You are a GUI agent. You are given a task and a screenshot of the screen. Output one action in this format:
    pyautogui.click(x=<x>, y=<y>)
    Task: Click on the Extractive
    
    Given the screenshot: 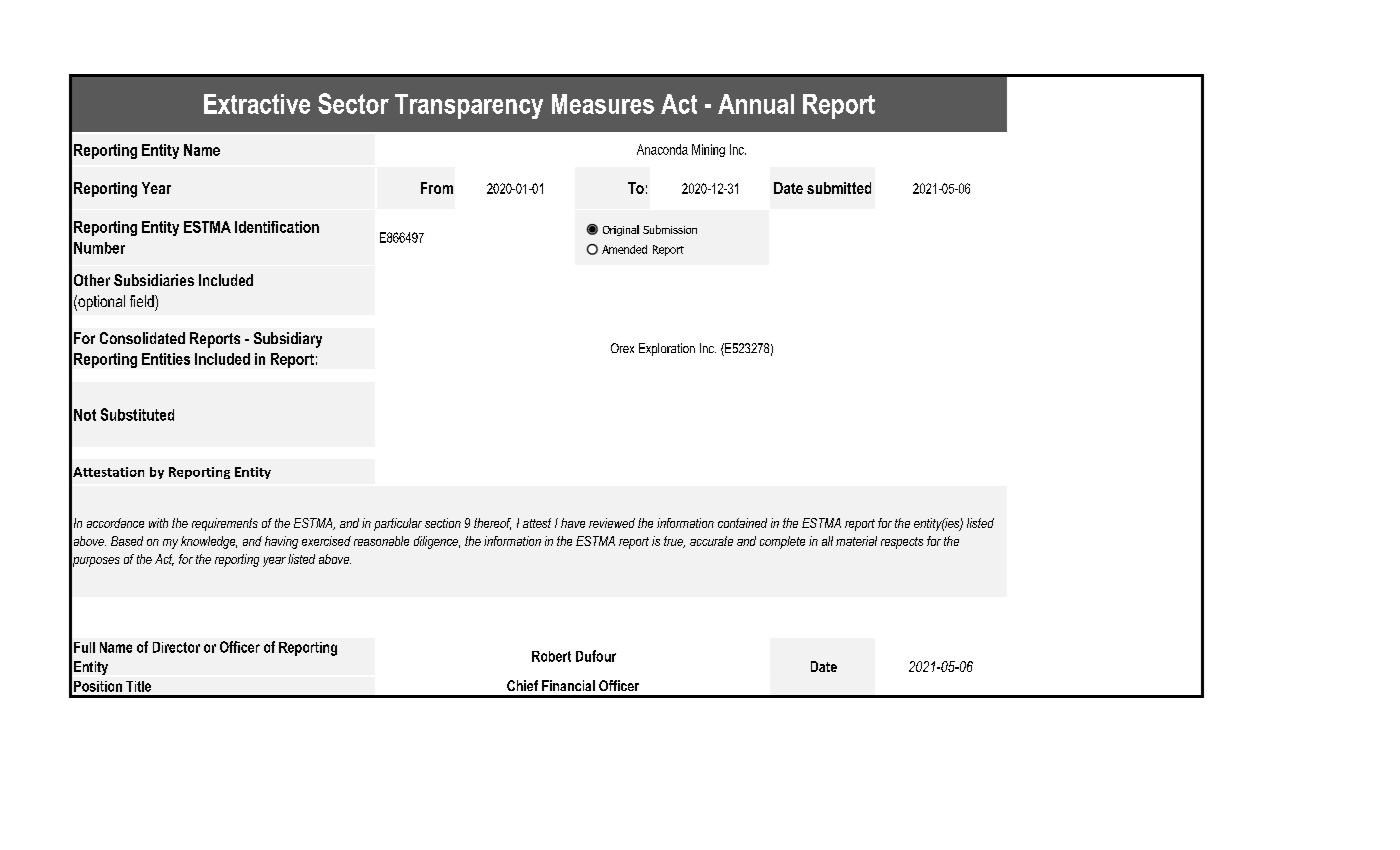 What is the action you would take?
    pyautogui.click(x=257, y=104)
